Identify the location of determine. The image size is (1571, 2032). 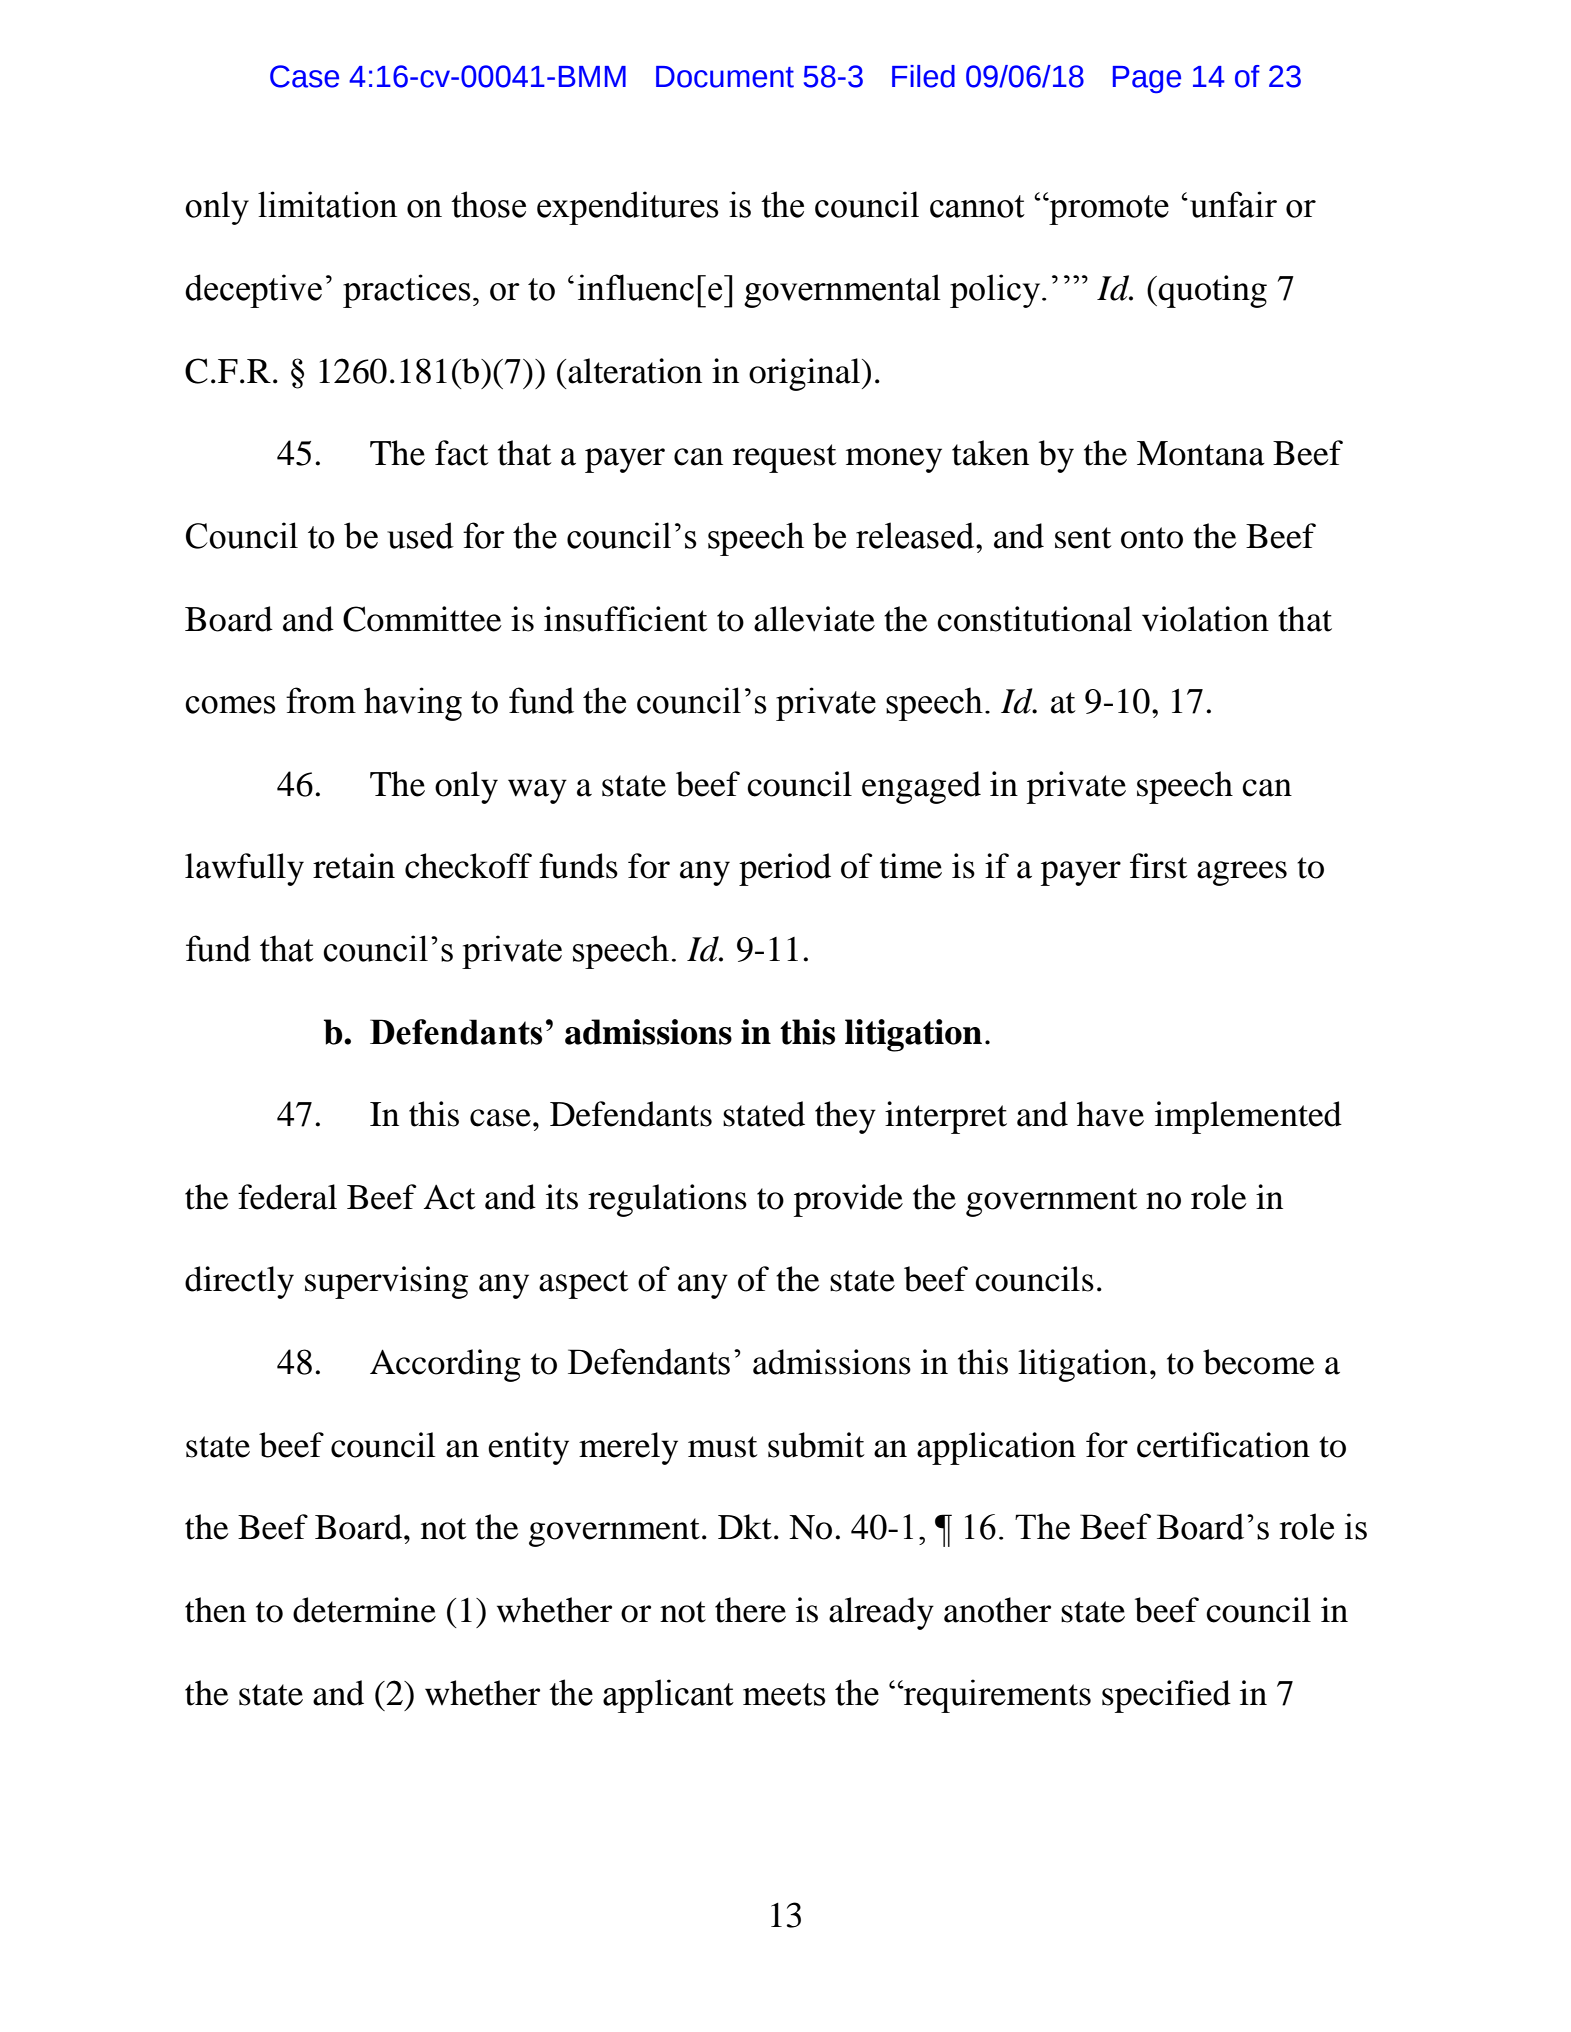
(364, 1610).
